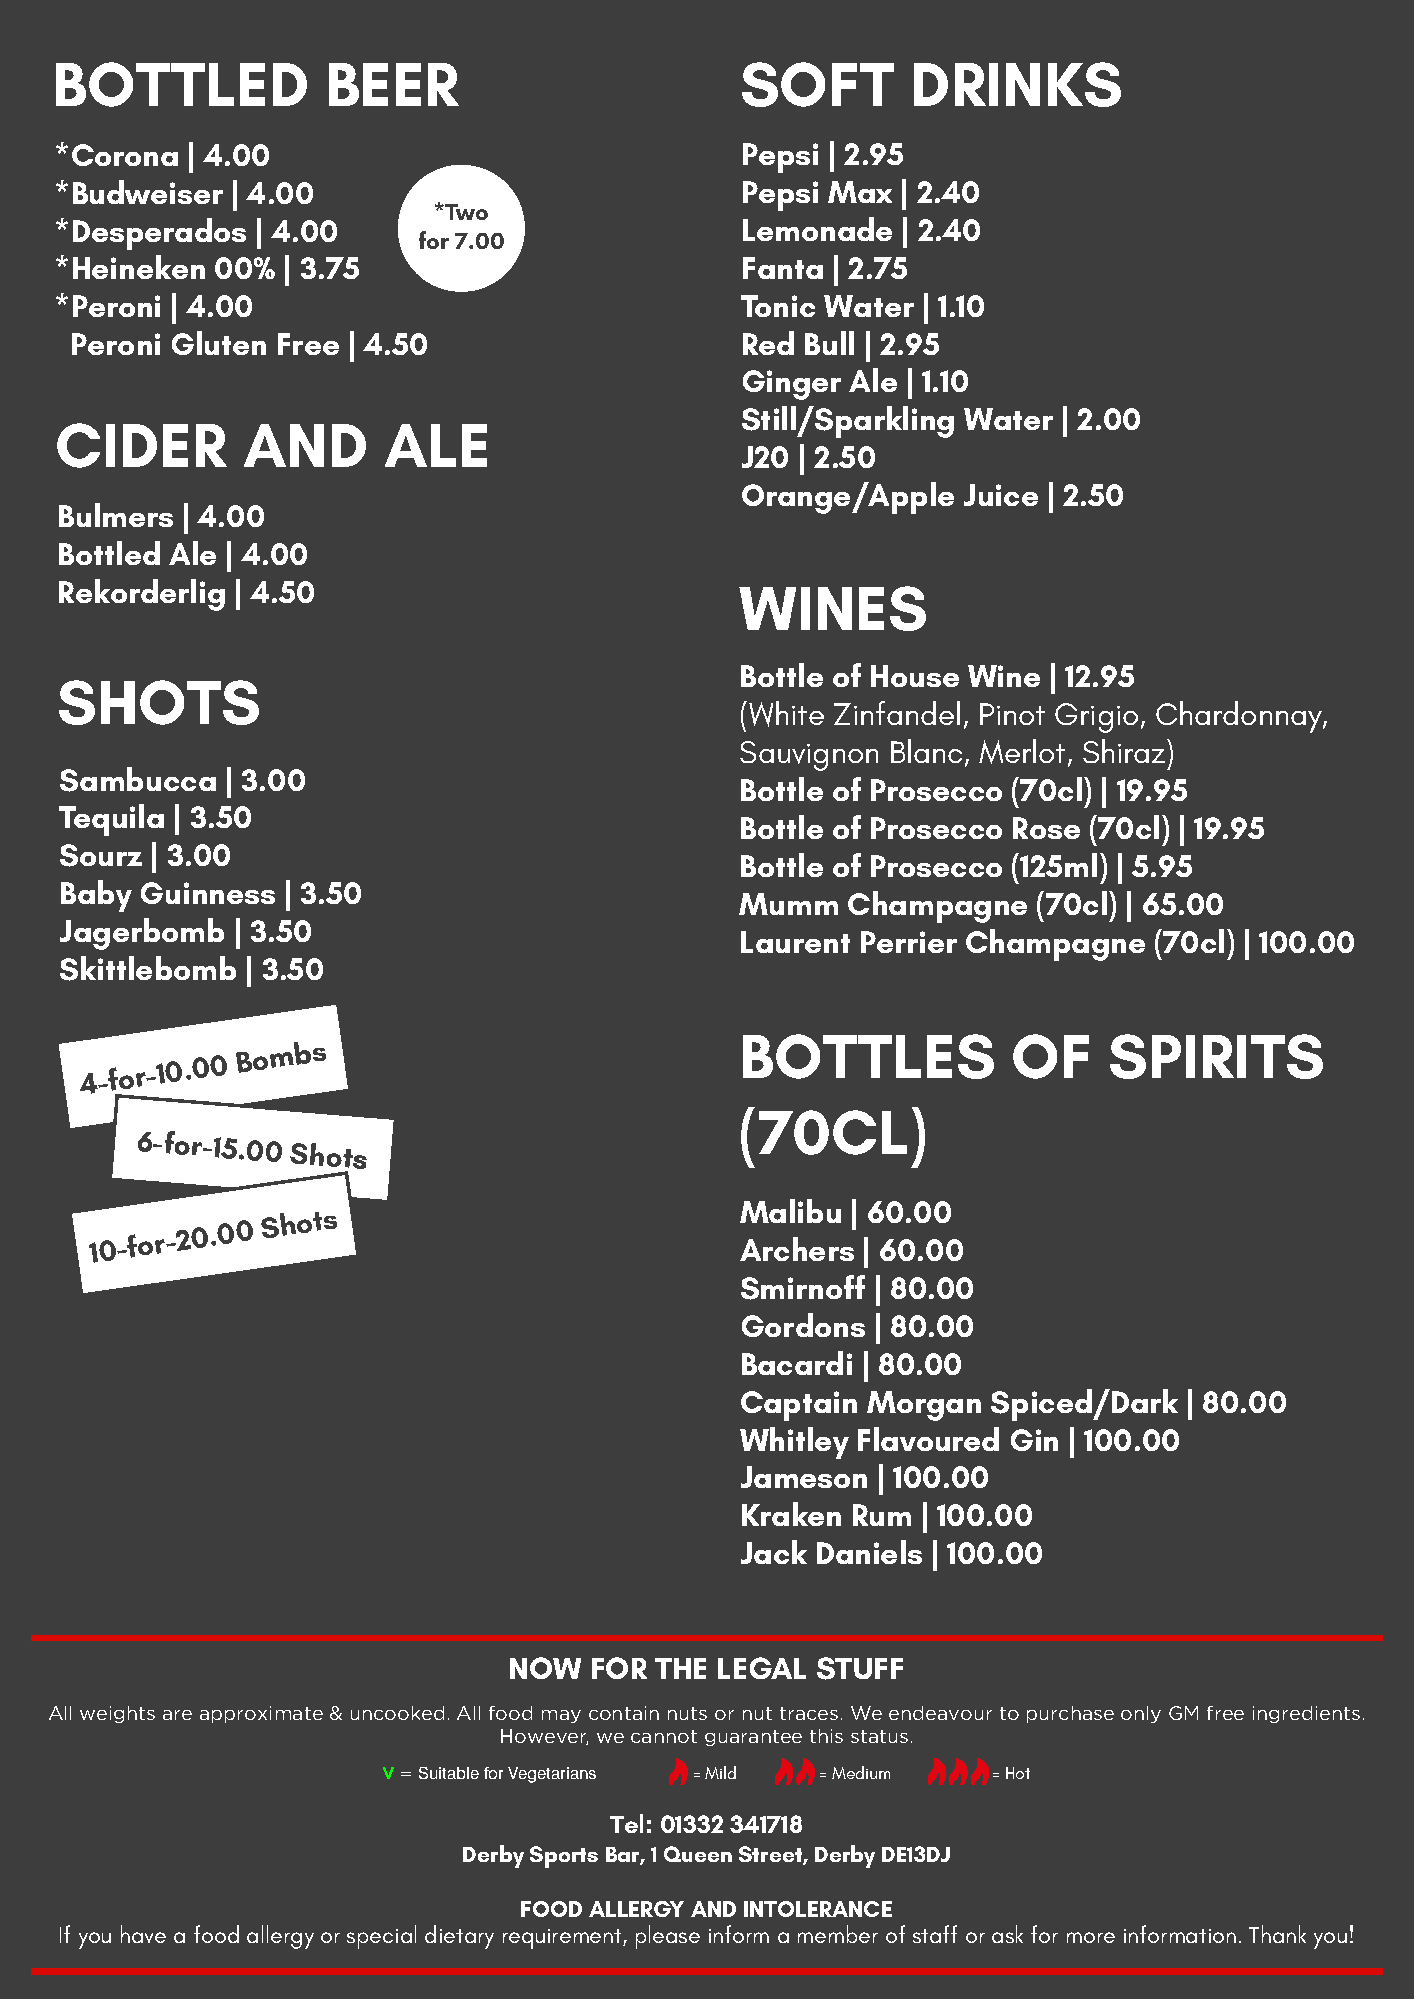 The image size is (1414, 1999). Describe the element at coordinates (1125, 751) in the screenshot. I see `Shiraz` at that location.
